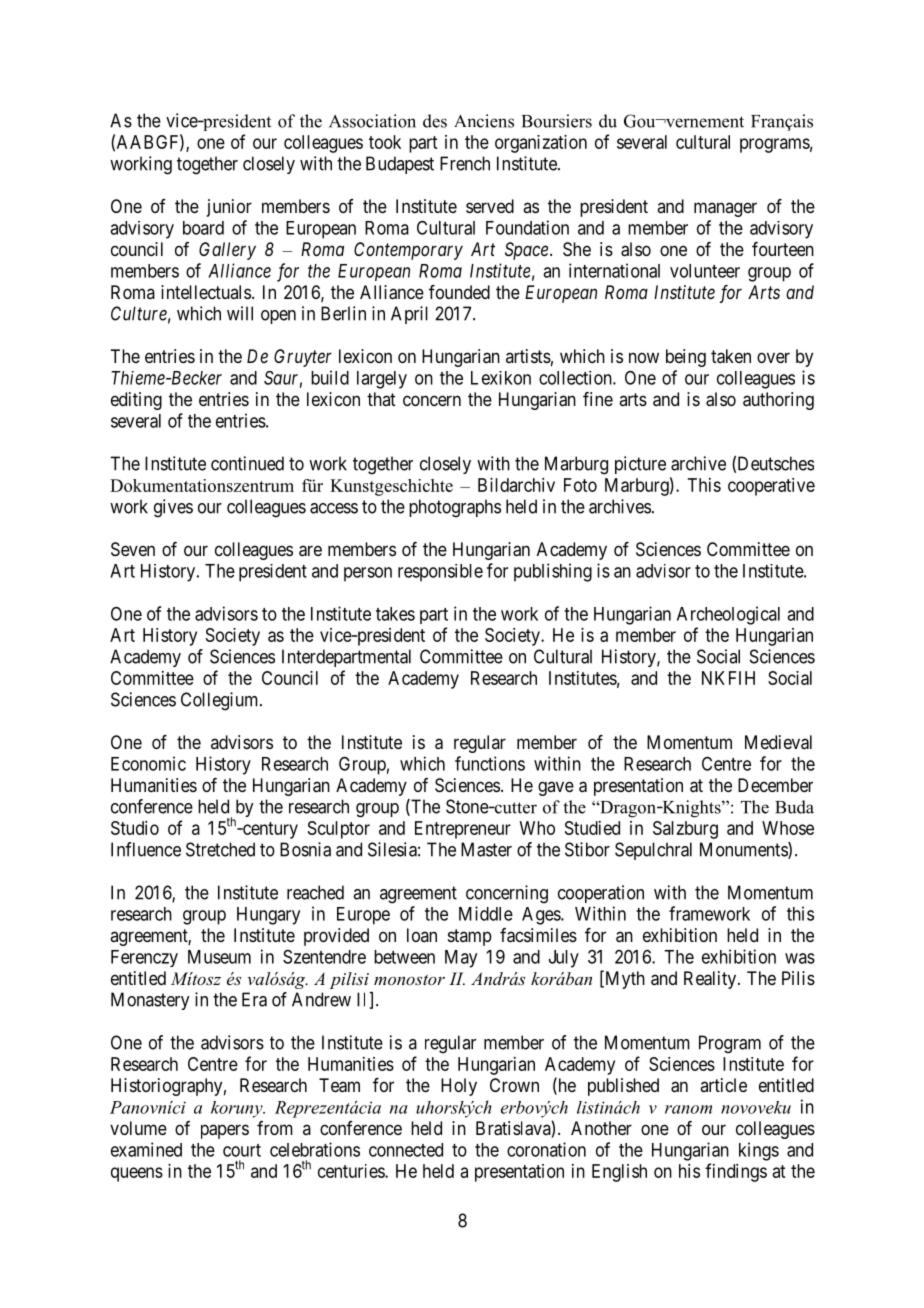 The height and width of the page is (1308, 924). Describe the element at coordinates (759, 1151) in the page. I see `kings` at that location.
